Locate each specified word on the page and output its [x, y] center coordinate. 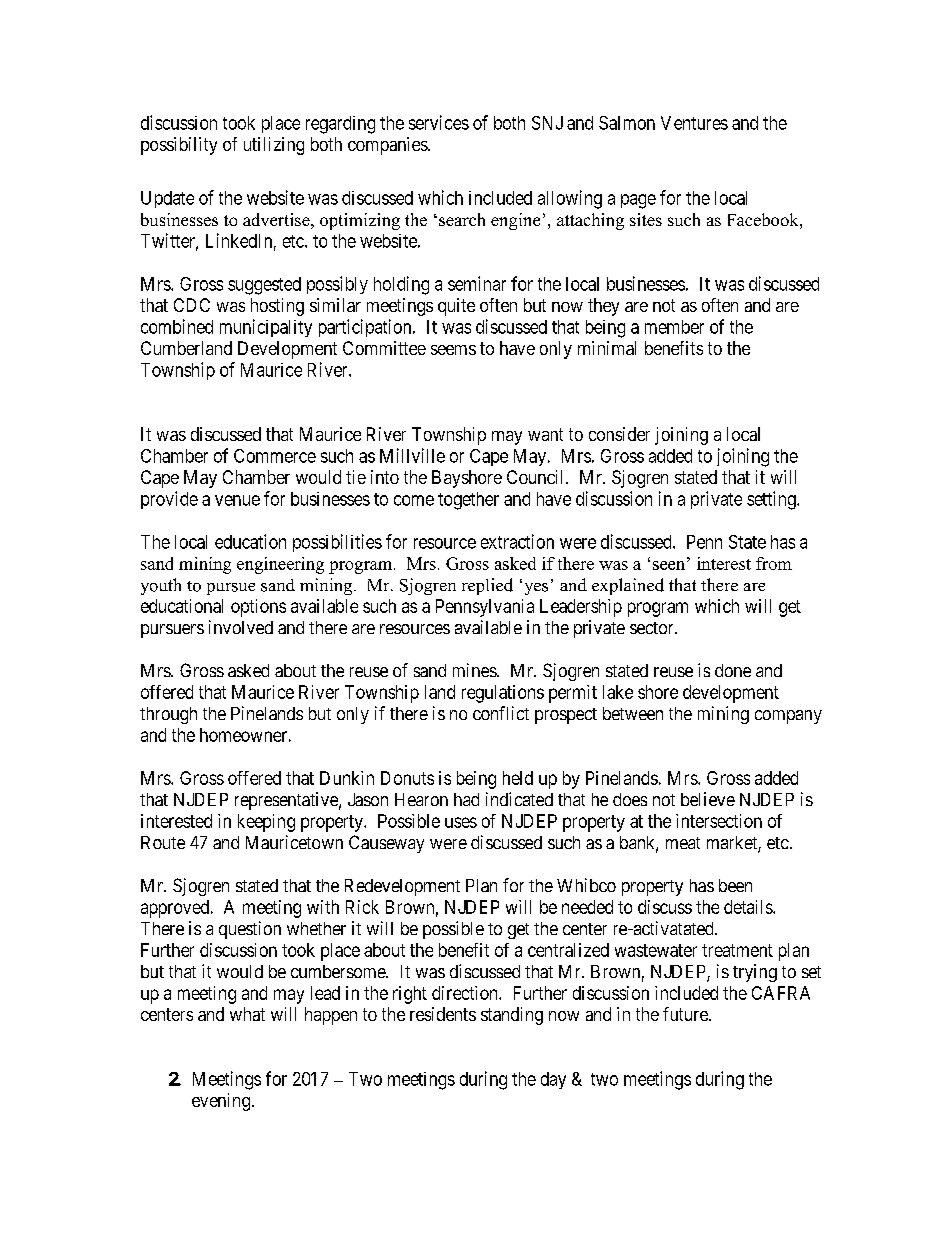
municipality [266, 328]
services [439, 122]
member [674, 327]
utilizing [274, 146]
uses [461, 822]
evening [221, 1102]
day [553, 1080]
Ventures [694, 123]
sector [653, 628]
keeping [266, 823]
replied [487, 586]
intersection [719, 821]
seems [453, 350]
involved [241, 627]
